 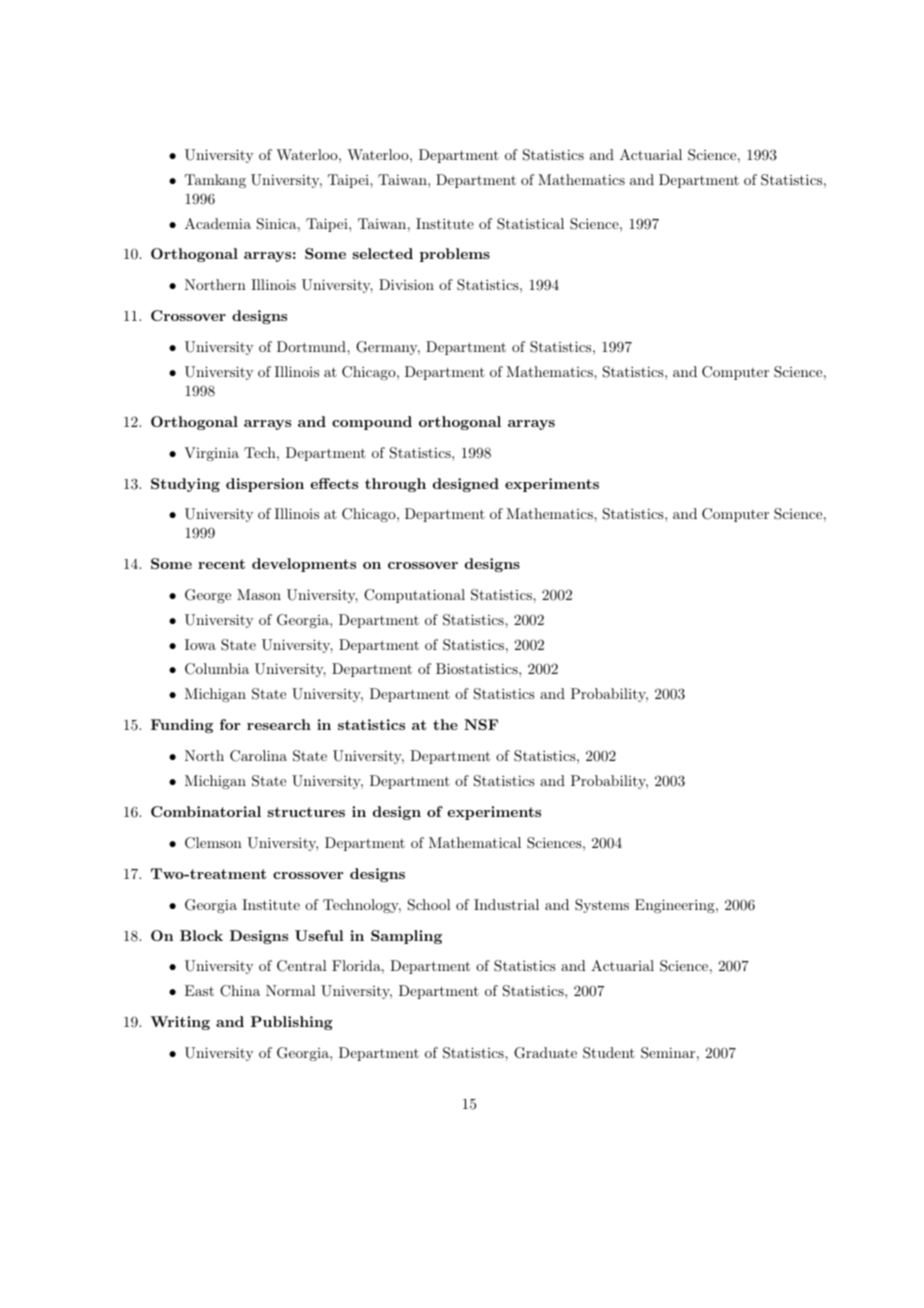 I want to click on Academia, so click(x=218, y=223).
